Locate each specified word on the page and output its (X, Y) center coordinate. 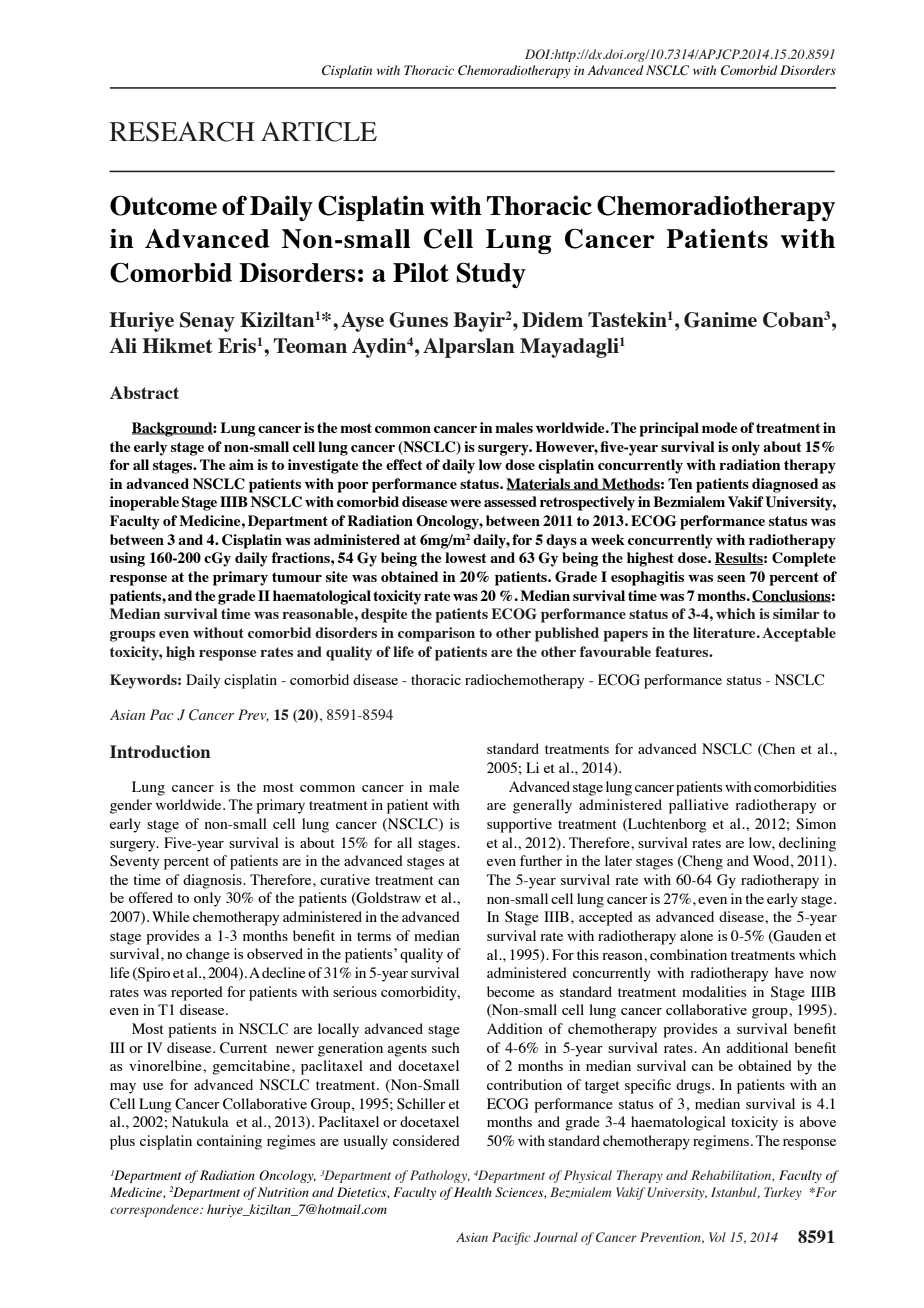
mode (719, 427)
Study (491, 275)
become (511, 991)
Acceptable (799, 634)
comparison (436, 634)
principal (669, 429)
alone (696, 935)
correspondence (155, 1210)
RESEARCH (182, 131)
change (208, 955)
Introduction (160, 751)
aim (241, 464)
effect (404, 464)
